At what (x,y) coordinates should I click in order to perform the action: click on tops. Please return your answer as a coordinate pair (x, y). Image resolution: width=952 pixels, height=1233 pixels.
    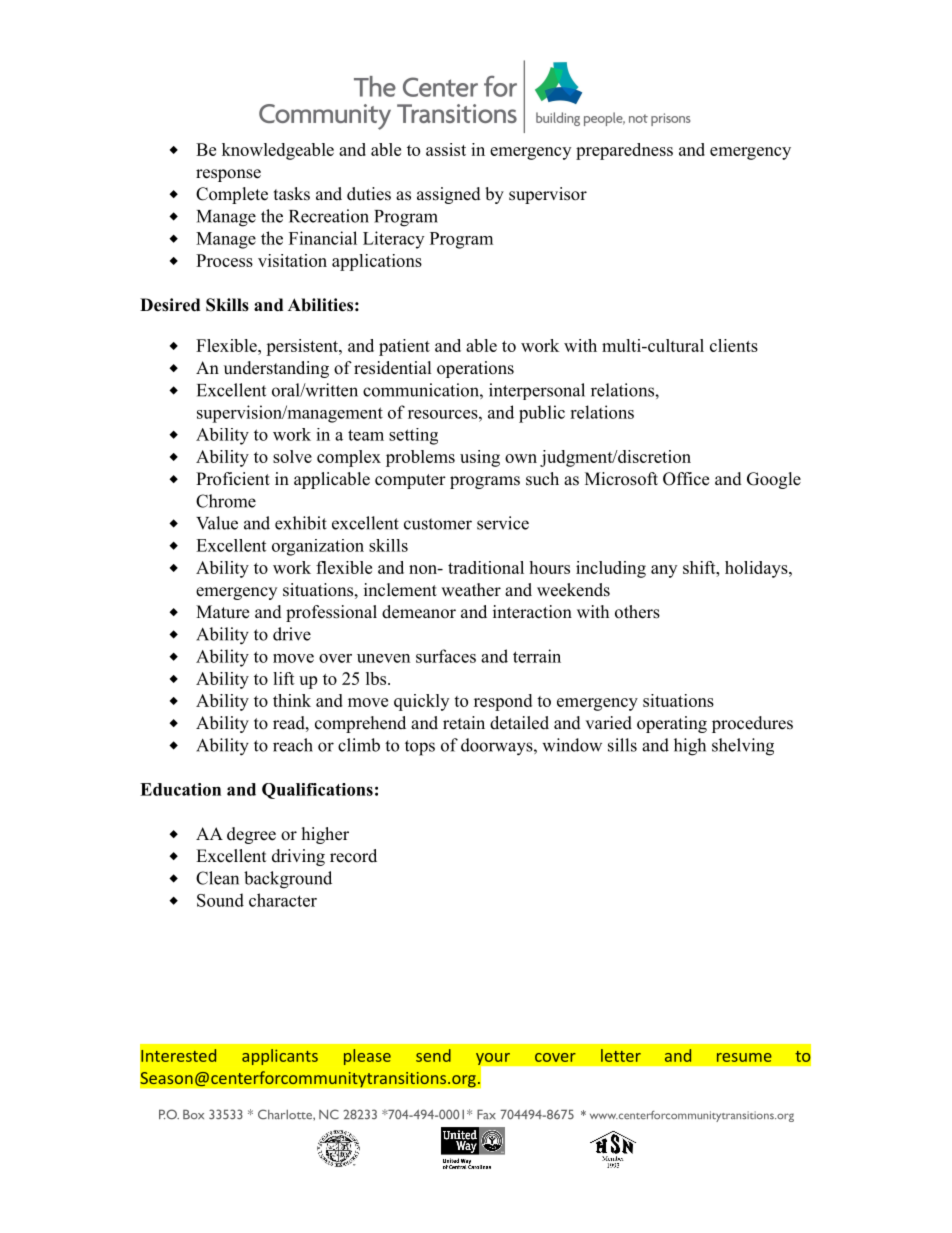
    Looking at the image, I should click on (420, 748).
